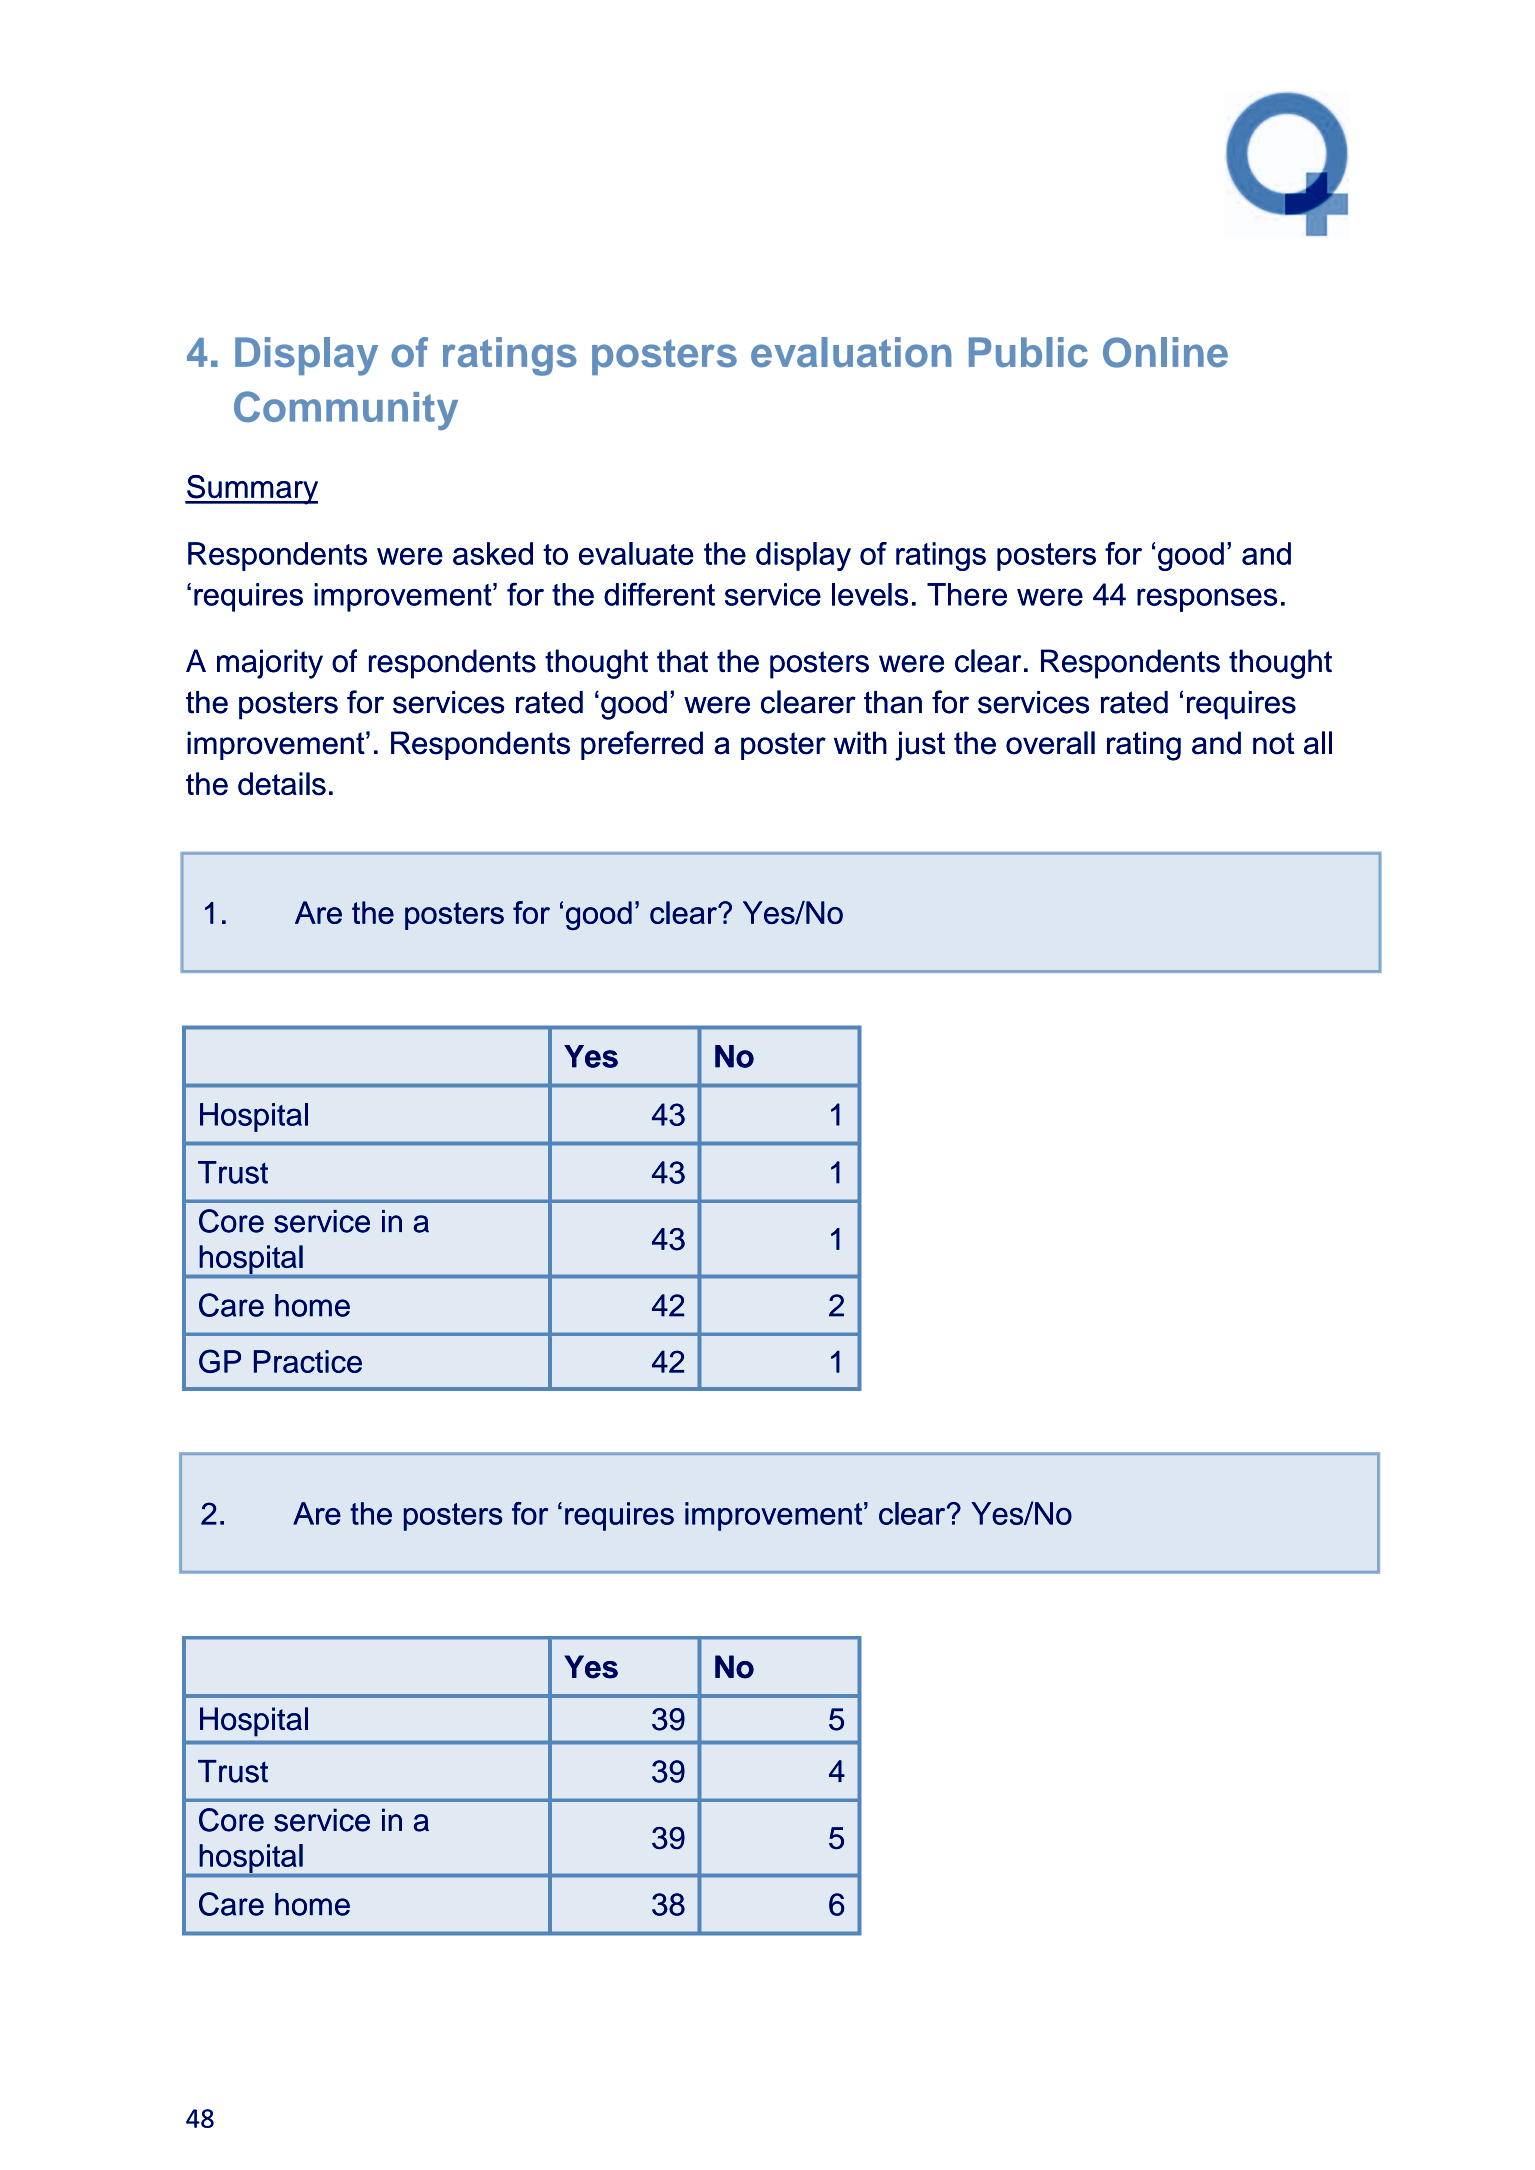 This image has width=1535, height=2170. What do you see at coordinates (1050, 743) in the image?
I see `overall` at bounding box center [1050, 743].
